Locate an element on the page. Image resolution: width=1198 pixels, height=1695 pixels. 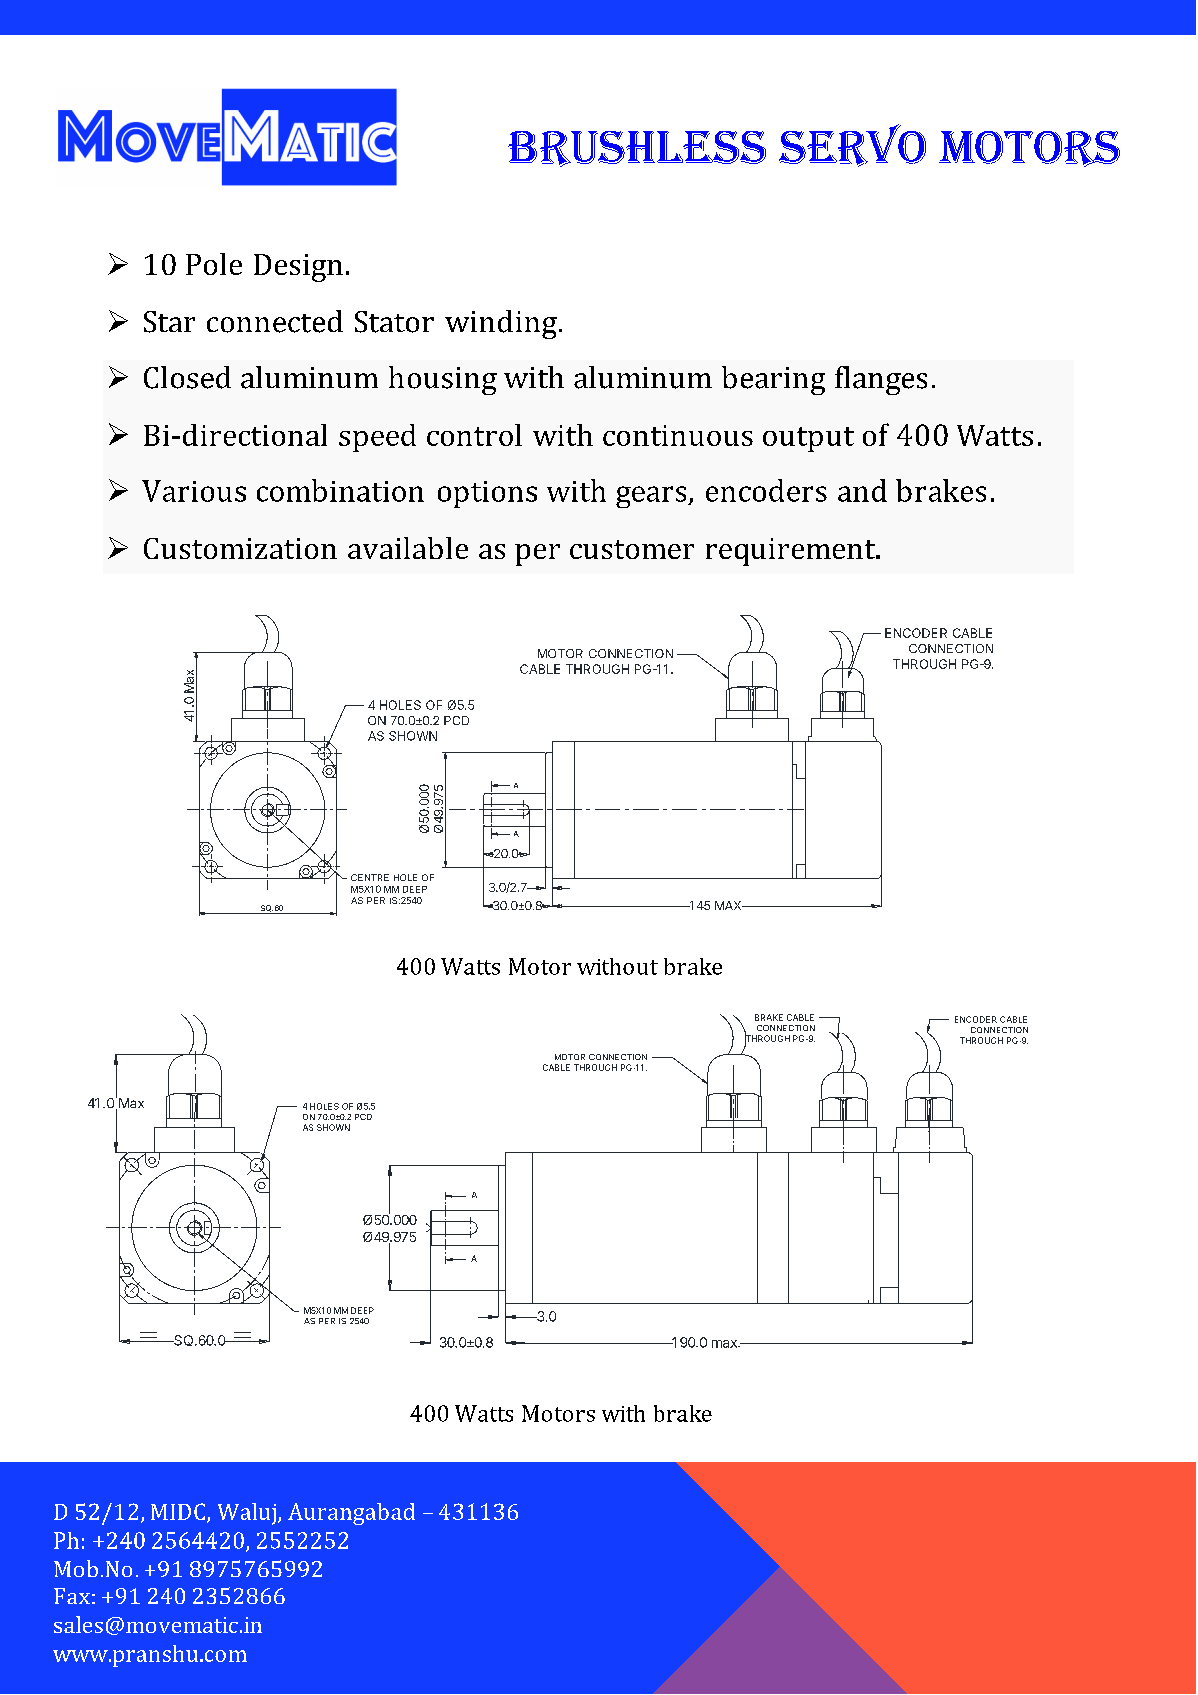
Various is located at coordinates (194, 491).
